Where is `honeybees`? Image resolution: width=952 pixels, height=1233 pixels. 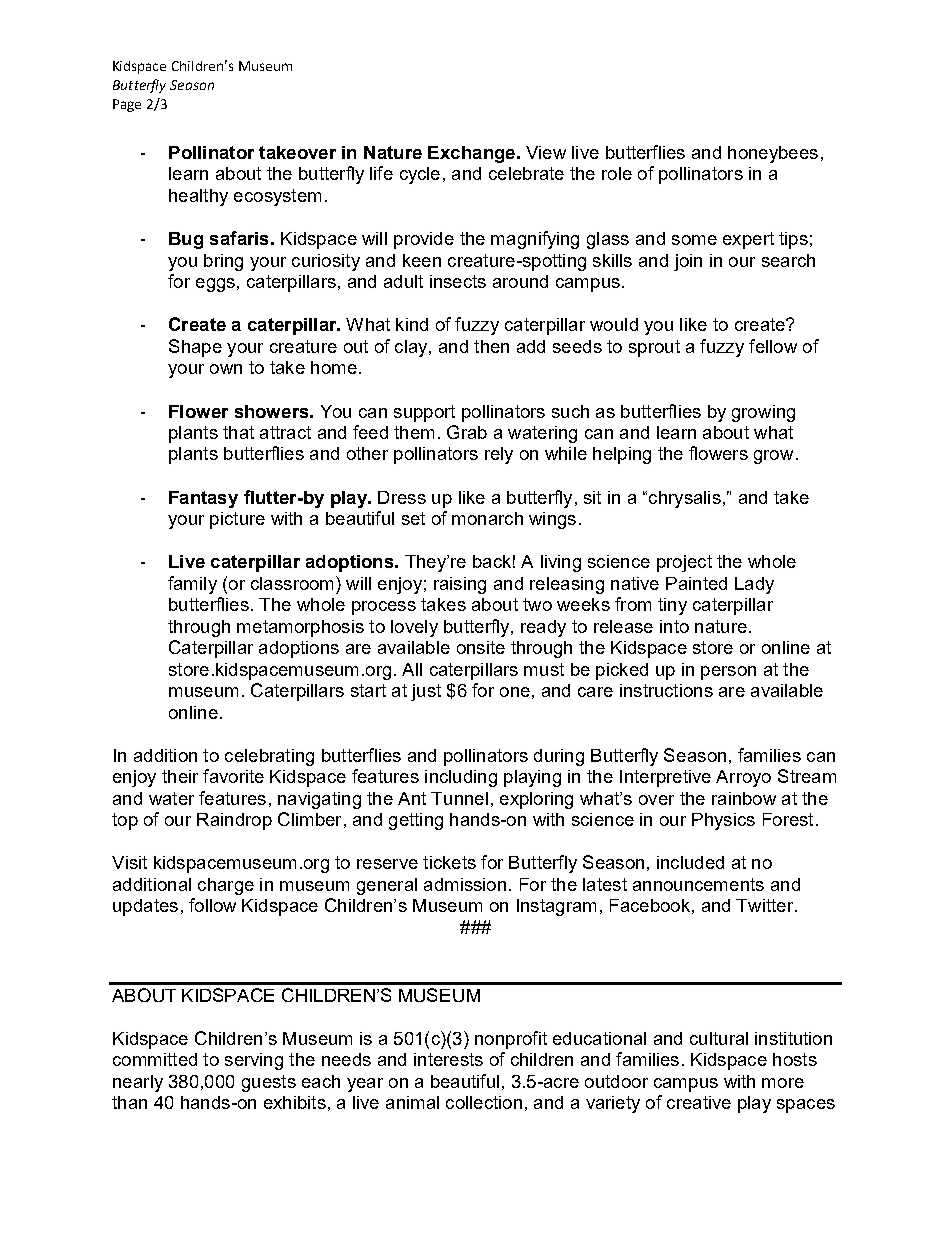 honeybees is located at coordinates (773, 154).
